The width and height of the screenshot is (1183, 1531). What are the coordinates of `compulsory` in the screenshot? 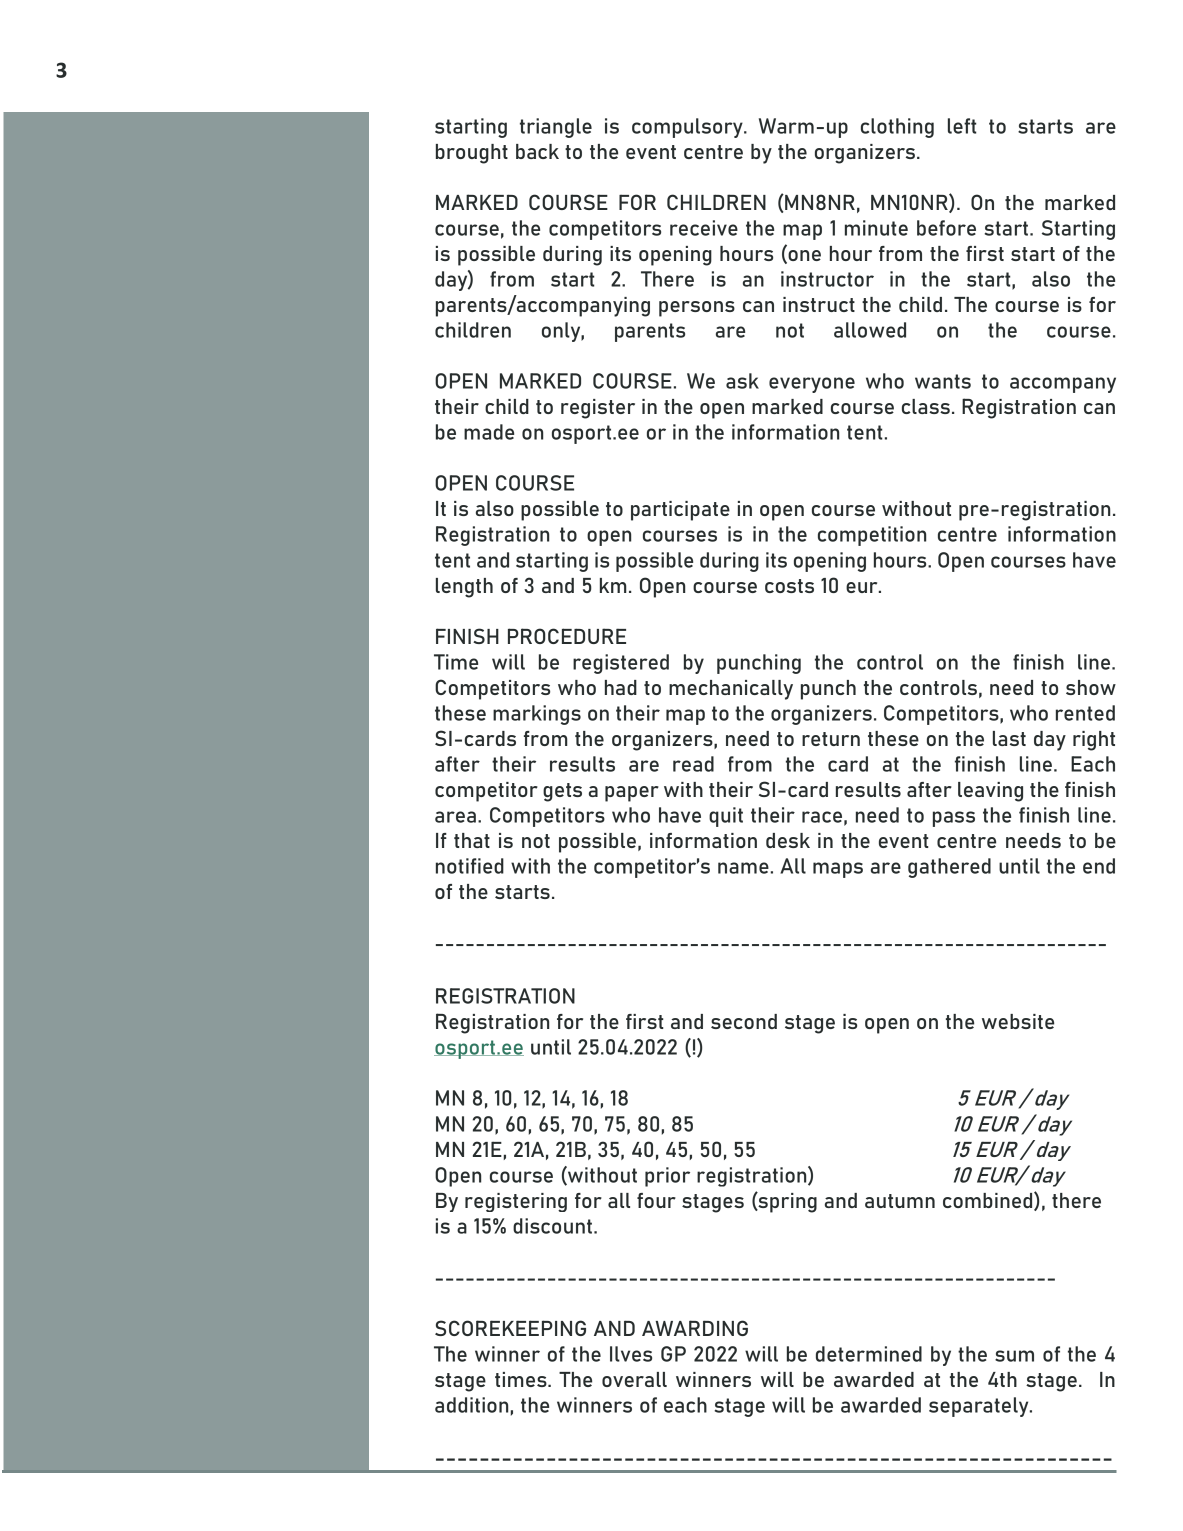 It's located at (688, 128).
